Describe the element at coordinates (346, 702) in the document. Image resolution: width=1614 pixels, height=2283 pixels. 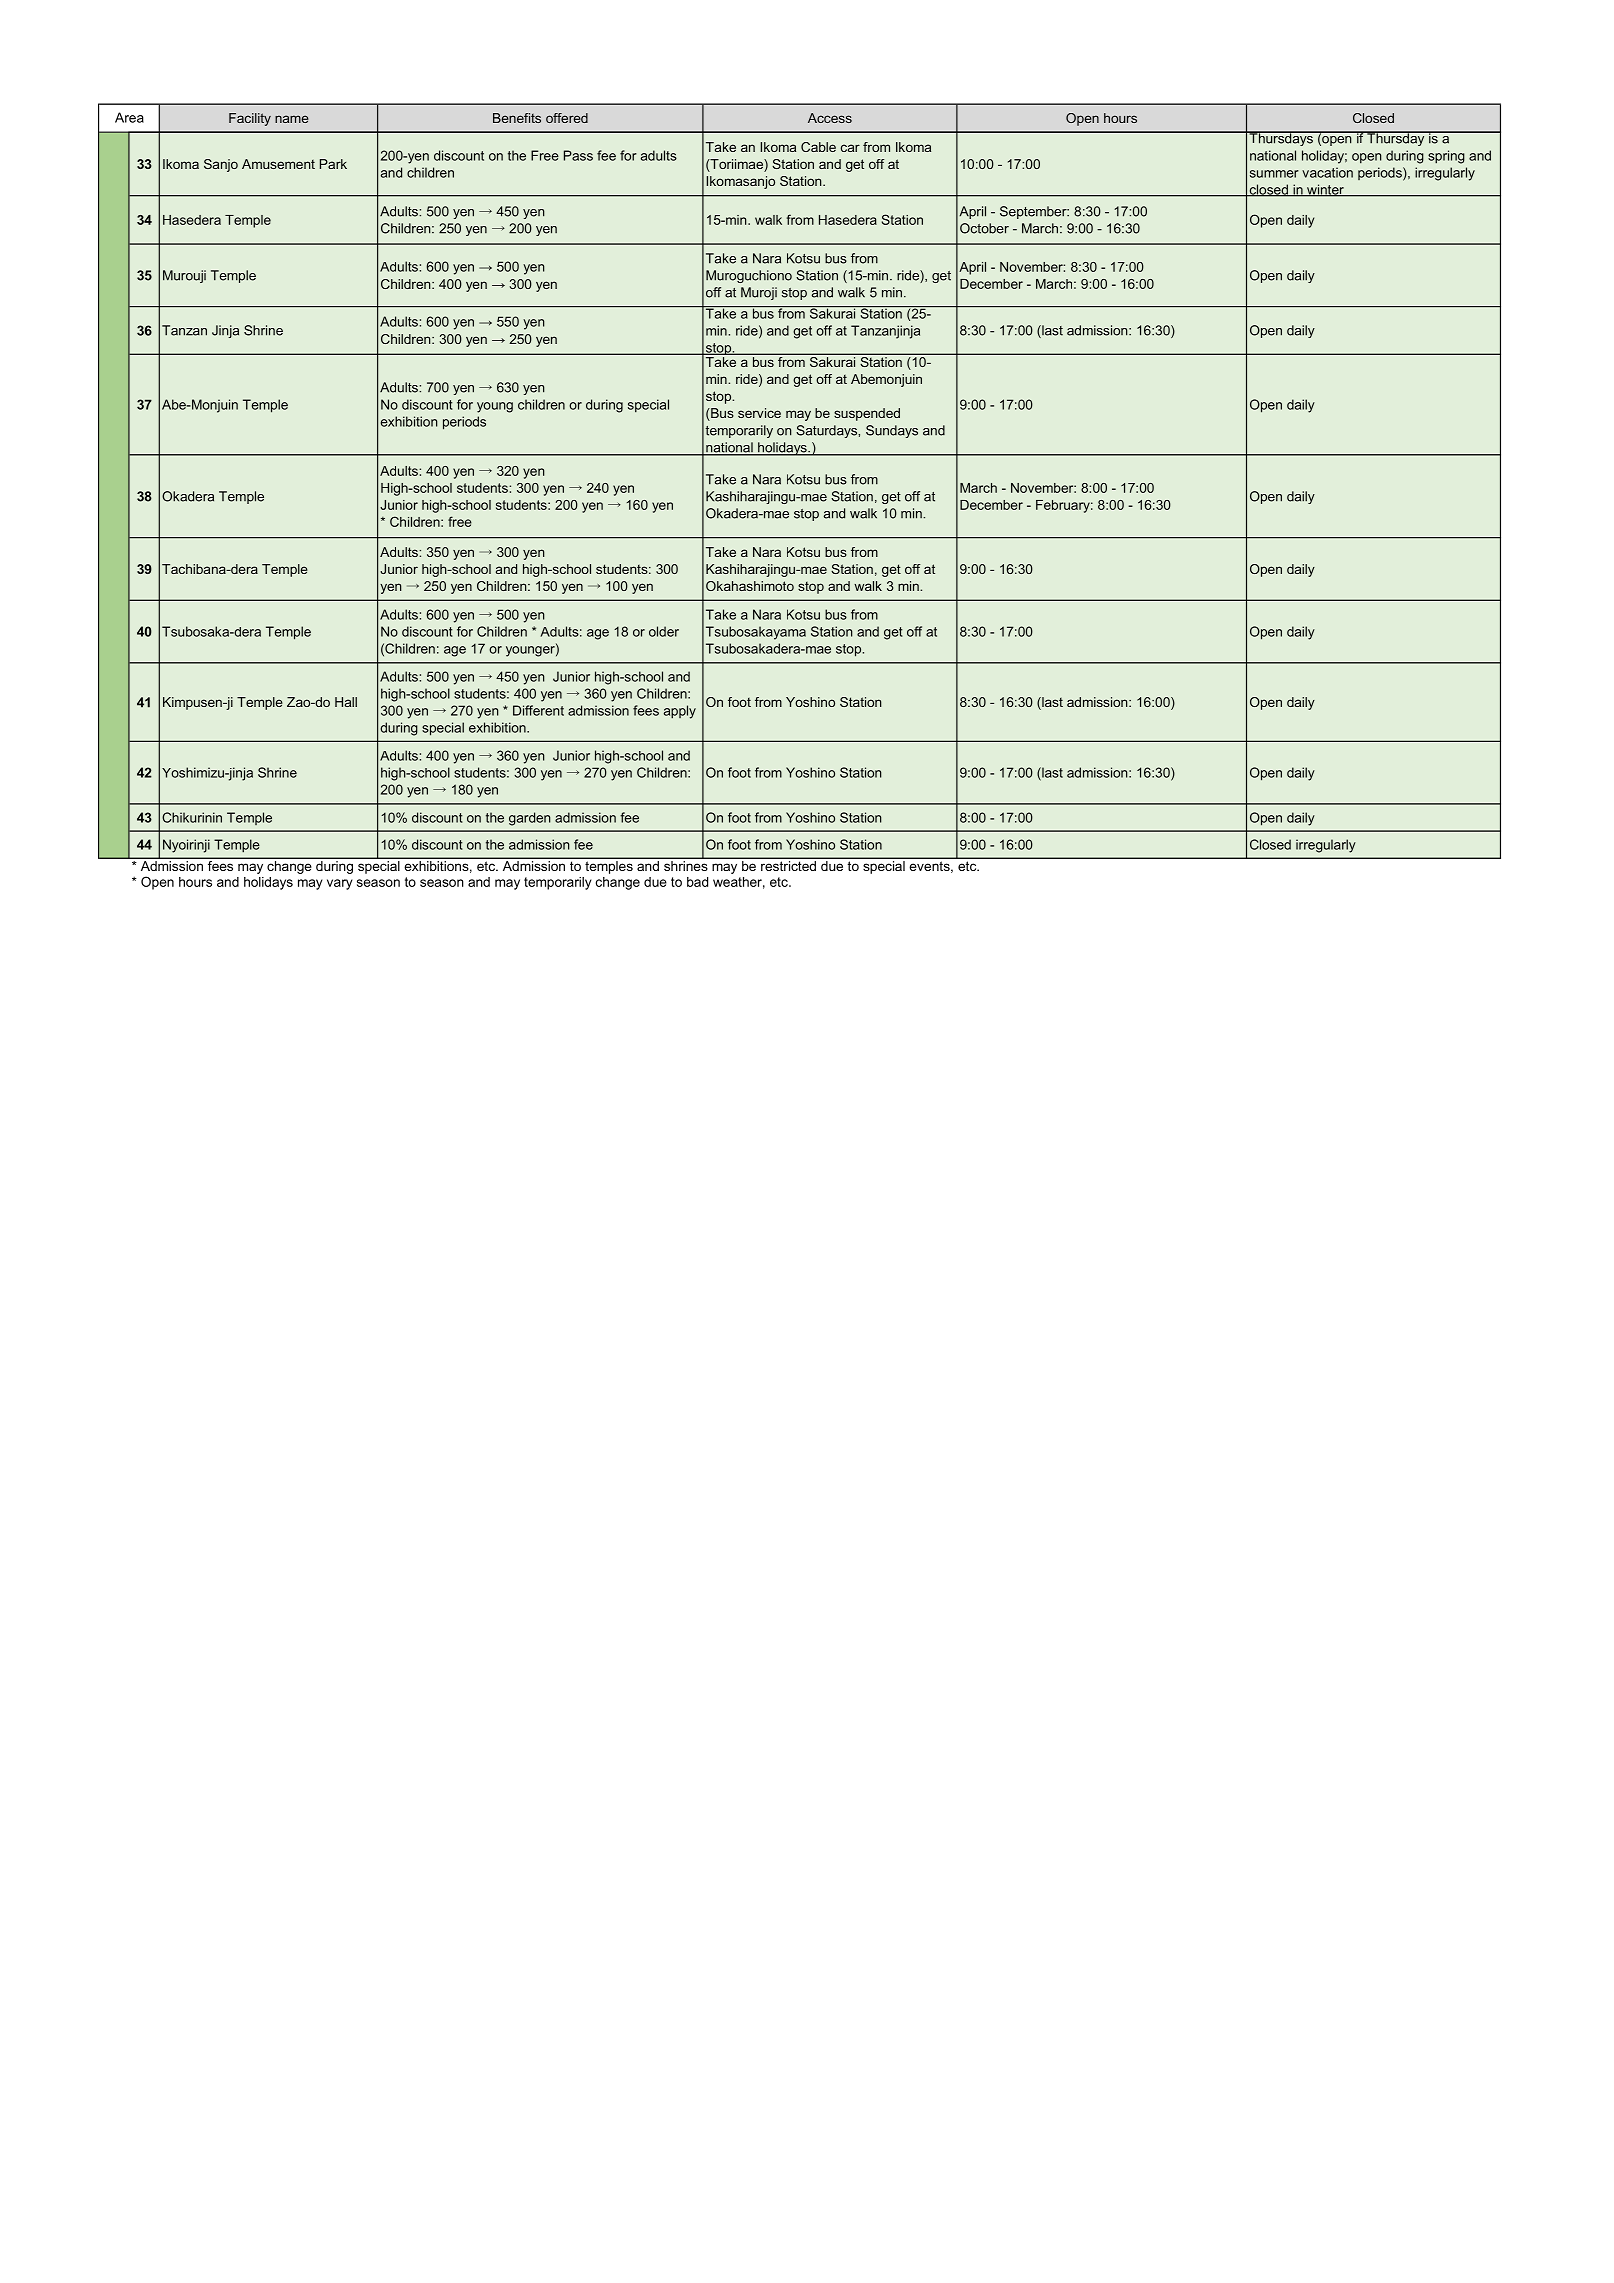
I see `Hall` at that location.
